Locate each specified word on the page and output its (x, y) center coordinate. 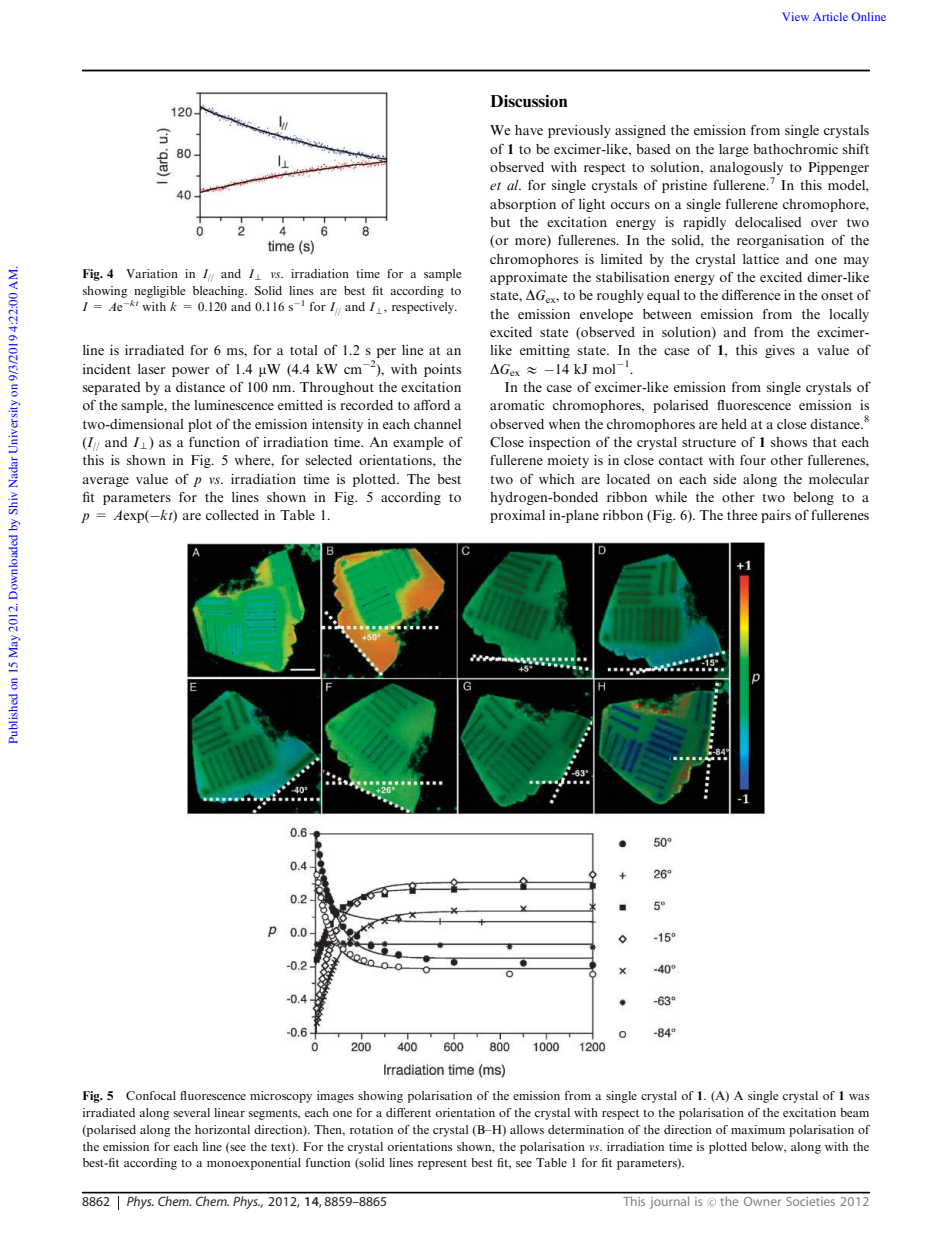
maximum (758, 1129)
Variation (152, 273)
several (192, 1112)
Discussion (528, 101)
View (795, 16)
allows (527, 1129)
